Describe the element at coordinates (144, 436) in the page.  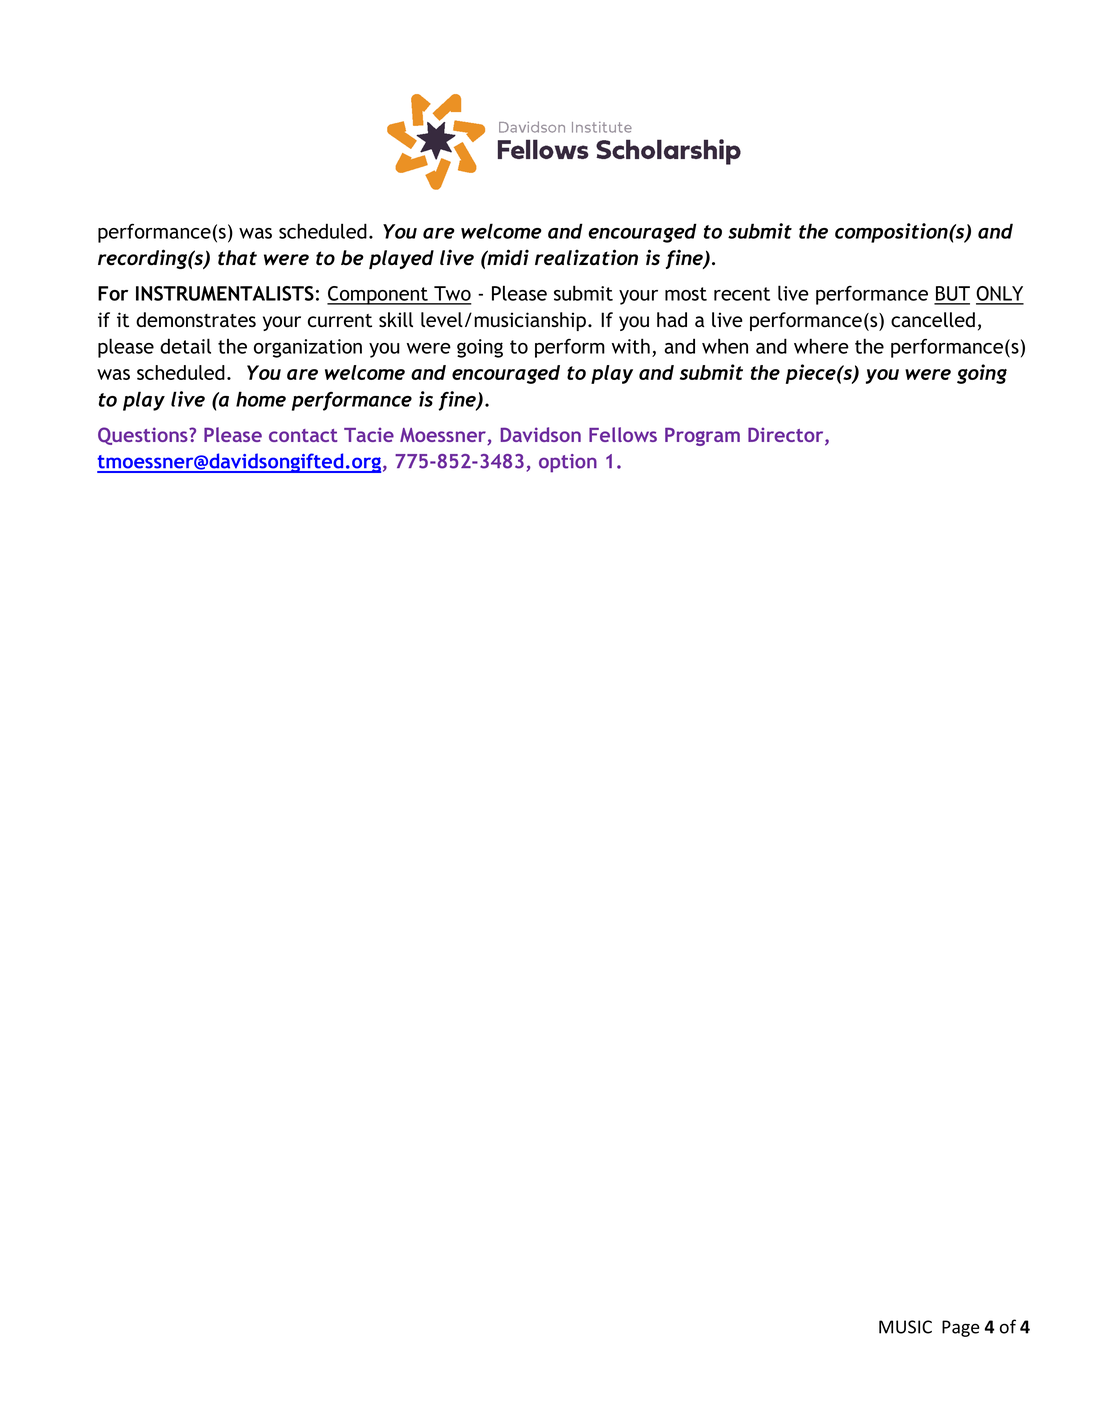
I see `Questions` at that location.
